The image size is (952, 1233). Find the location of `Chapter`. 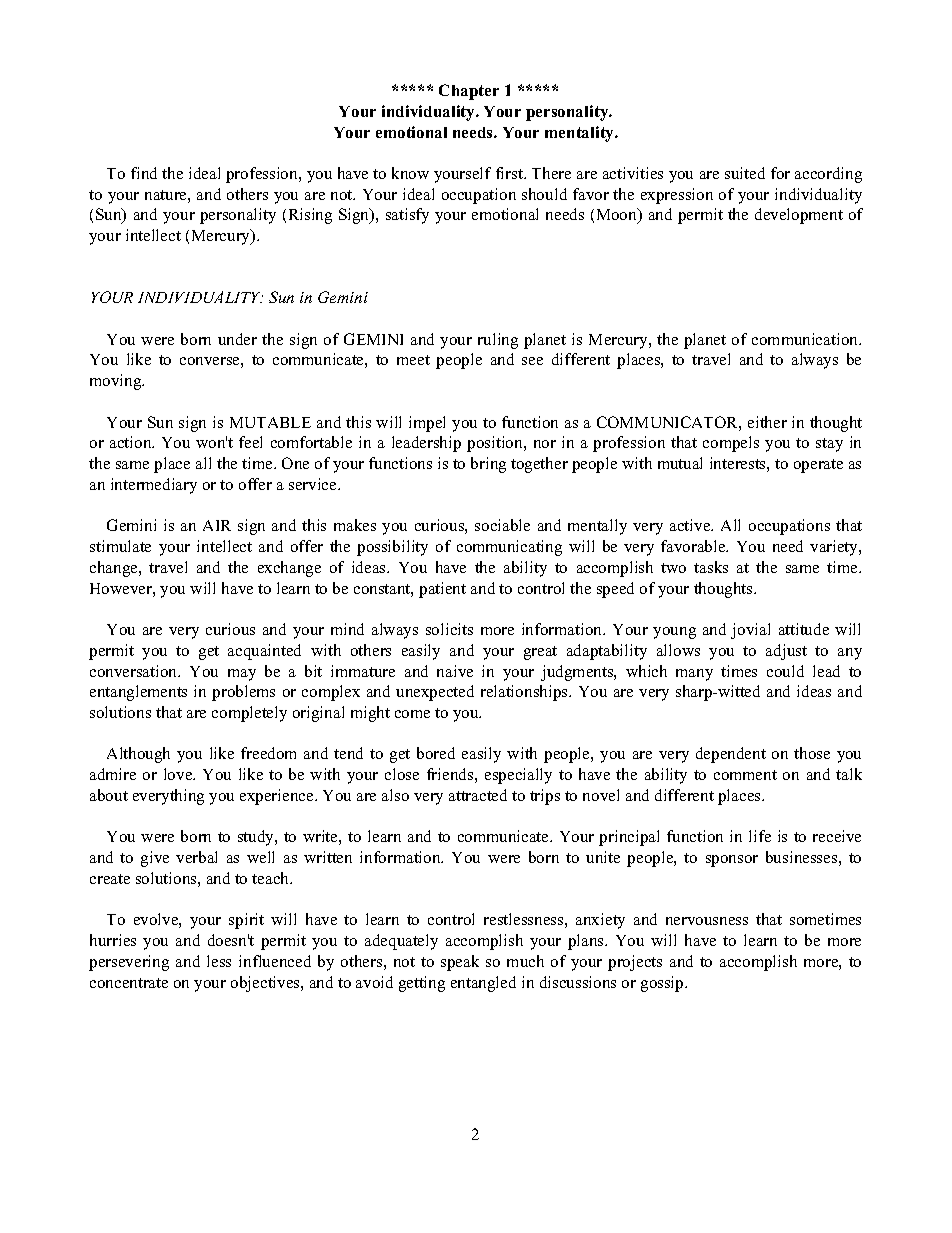

Chapter is located at coordinates (469, 92).
